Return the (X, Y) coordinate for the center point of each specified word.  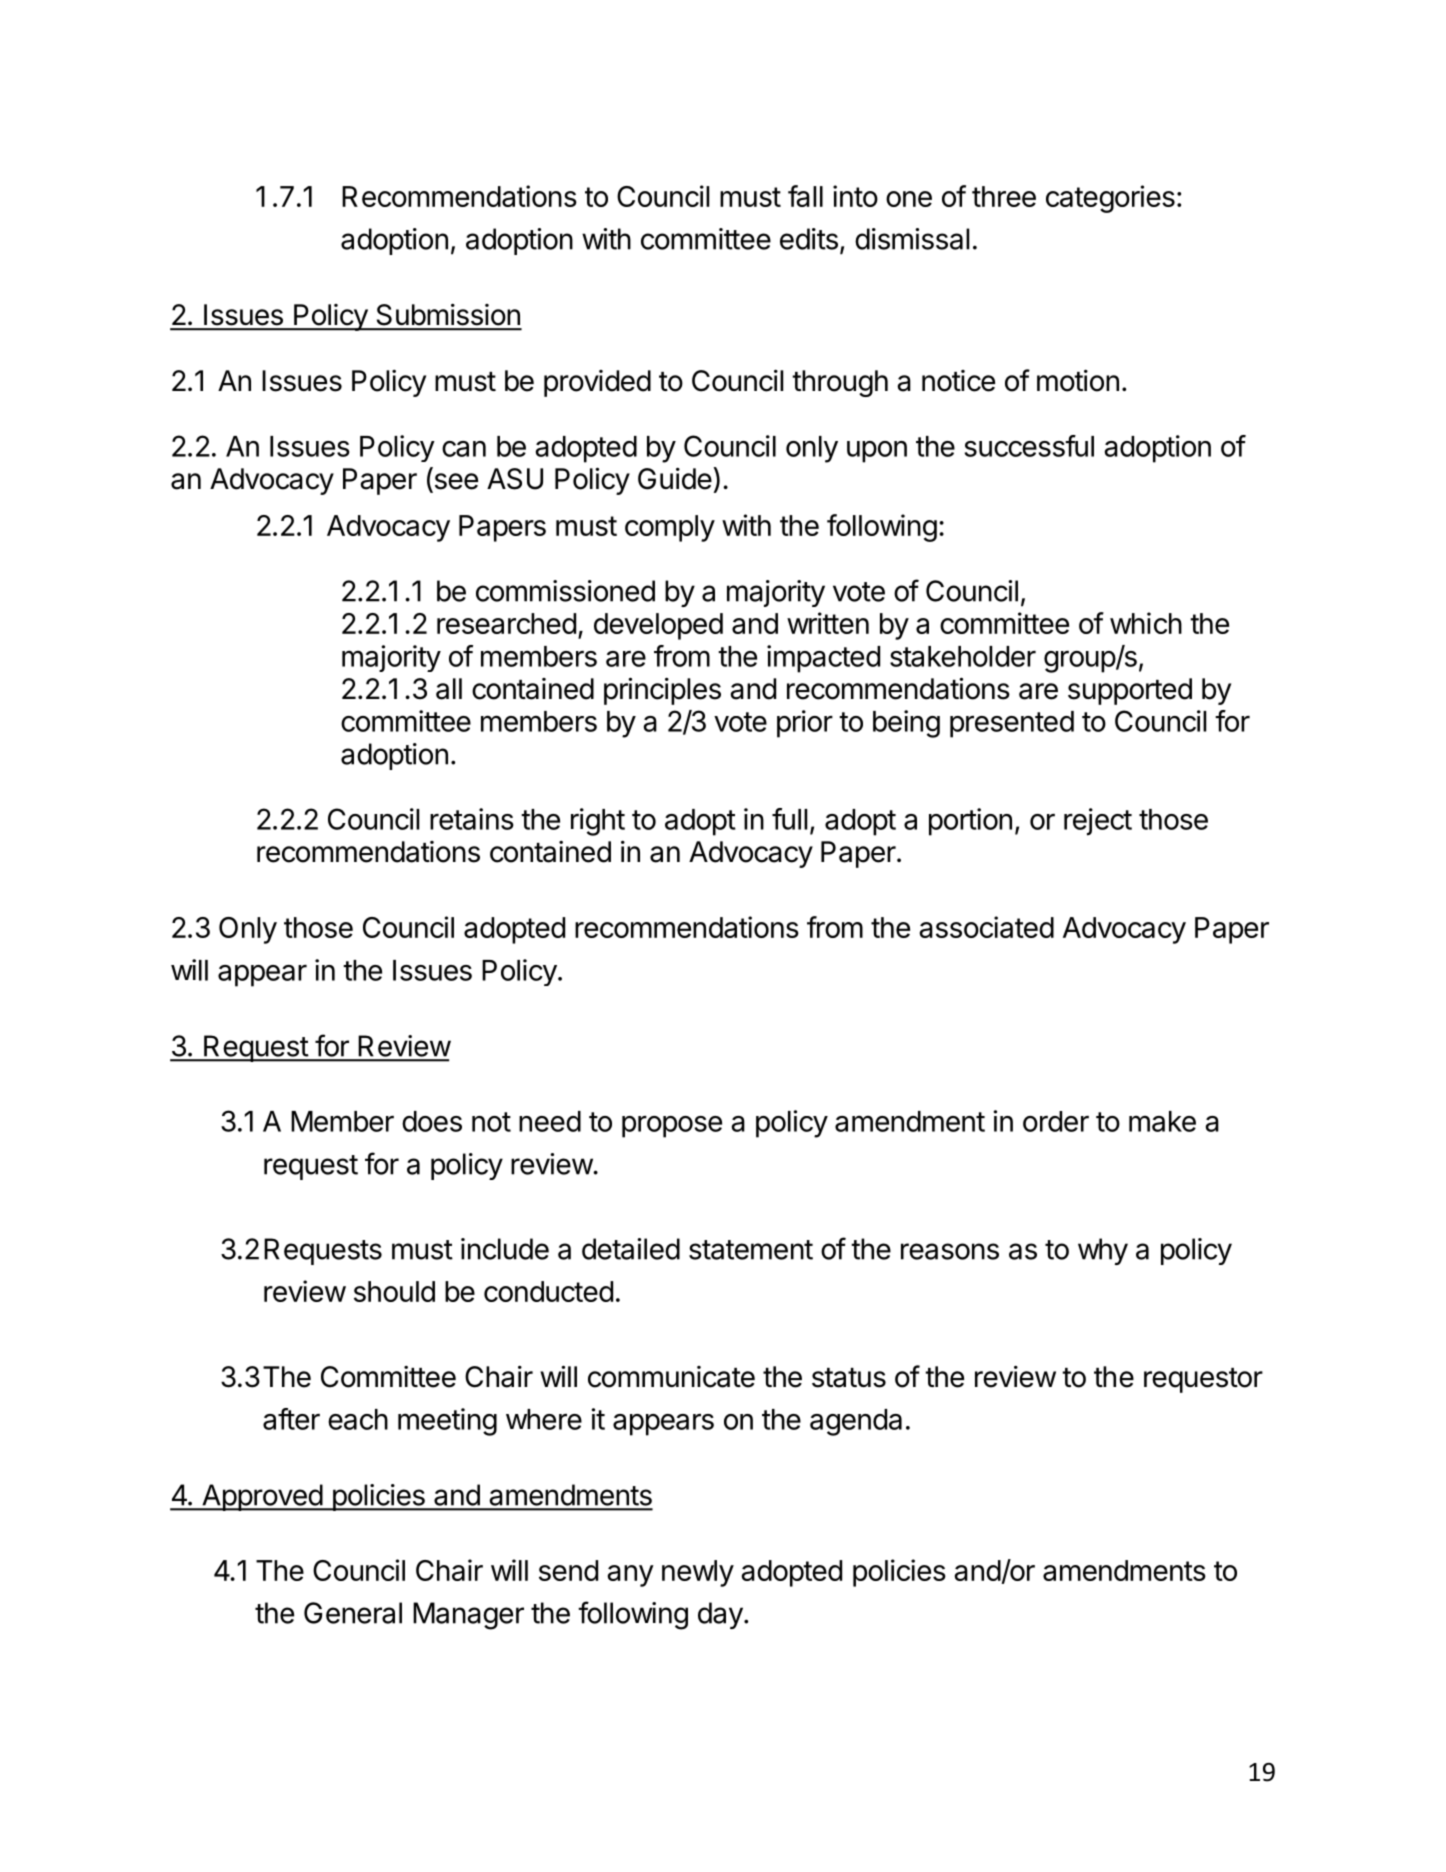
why (1103, 1251)
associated (986, 927)
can (464, 449)
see (455, 482)
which (1146, 623)
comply (670, 528)
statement (751, 1250)
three (1004, 196)
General (353, 1613)
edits (809, 239)
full (789, 819)
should (394, 1291)
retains (472, 819)
